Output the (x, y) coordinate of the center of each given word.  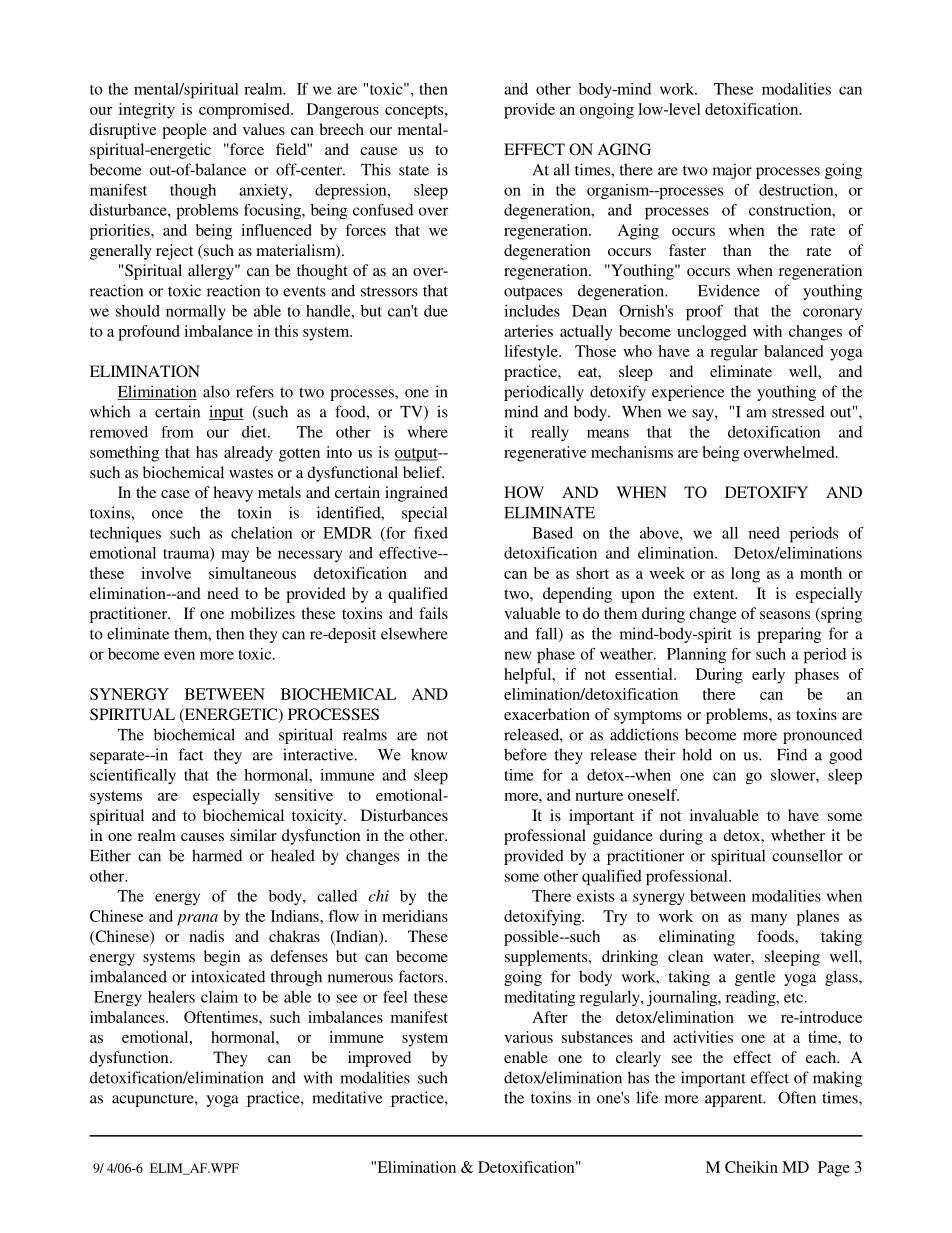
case (175, 494)
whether (798, 835)
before (525, 754)
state (414, 170)
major (732, 171)
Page (834, 1169)
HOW (524, 492)
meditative (347, 1097)
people (184, 131)
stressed (798, 411)
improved (379, 1059)
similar (253, 835)
